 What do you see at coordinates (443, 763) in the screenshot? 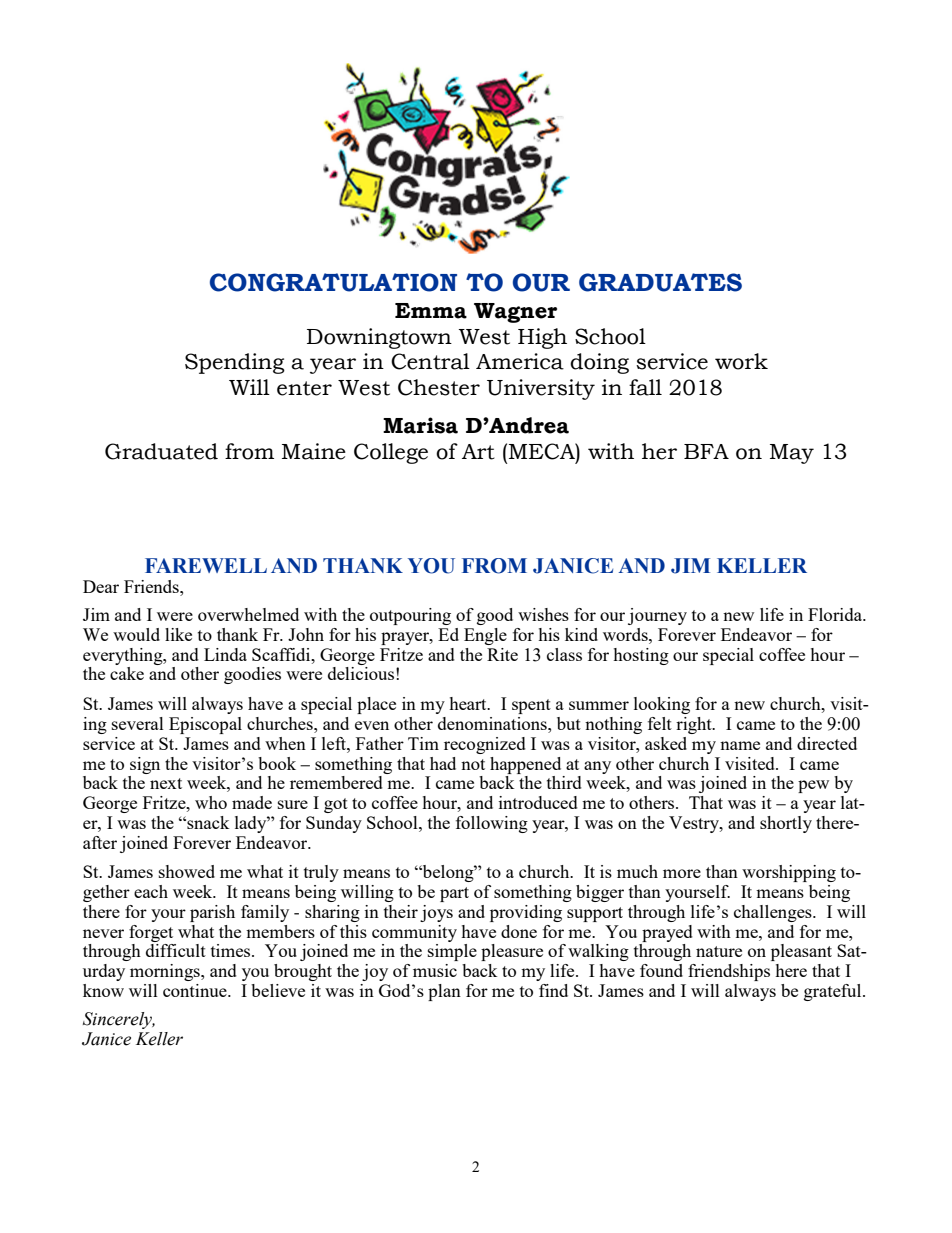
I see `had` at bounding box center [443, 763].
